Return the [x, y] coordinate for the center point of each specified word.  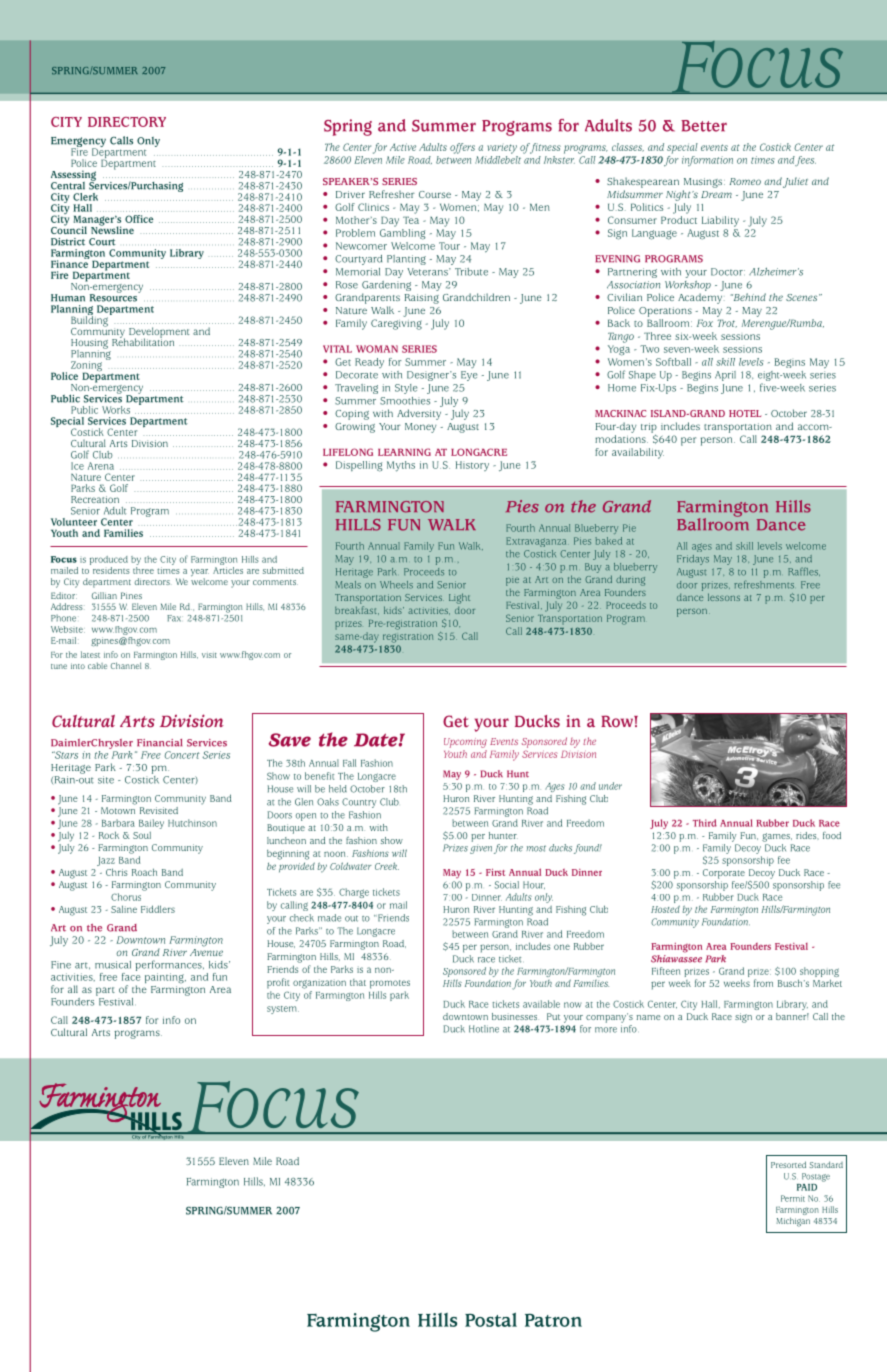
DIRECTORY [127, 122]
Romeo [745, 181]
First [495, 872]
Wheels [396, 585]
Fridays [693, 560]
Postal [491, 1319]
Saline [124, 909]
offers [462, 148]
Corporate [724, 874]
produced [109, 560]
